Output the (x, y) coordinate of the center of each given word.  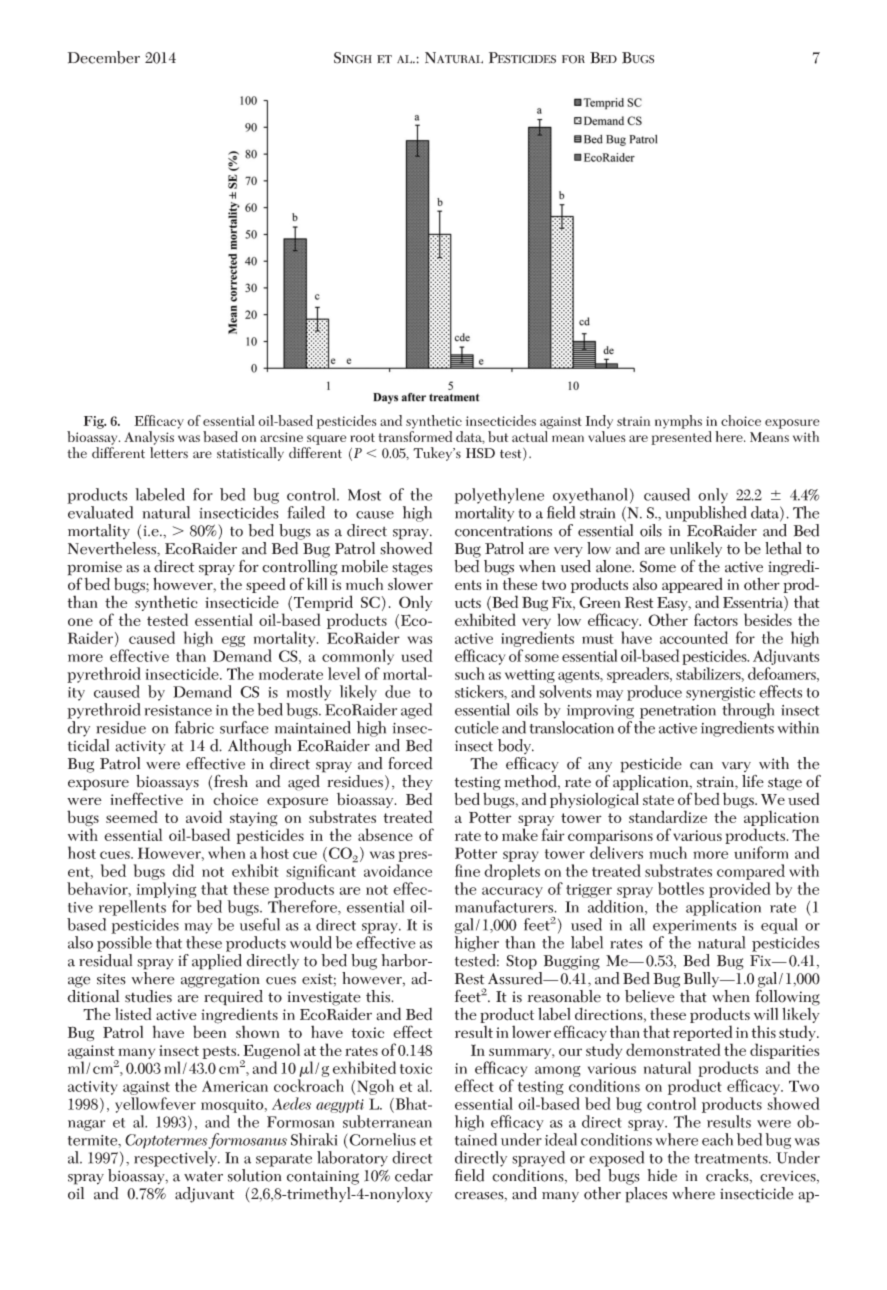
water (203, 1176)
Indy (599, 422)
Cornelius (381, 1139)
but (498, 436)
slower (410, 582)
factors (716, 619)
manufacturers (505, 906)
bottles (681, 888)
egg (233, 641)
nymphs (678, 422)
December (104, 57)
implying (167, 890)
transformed (415, 436)
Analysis (149, 438)
